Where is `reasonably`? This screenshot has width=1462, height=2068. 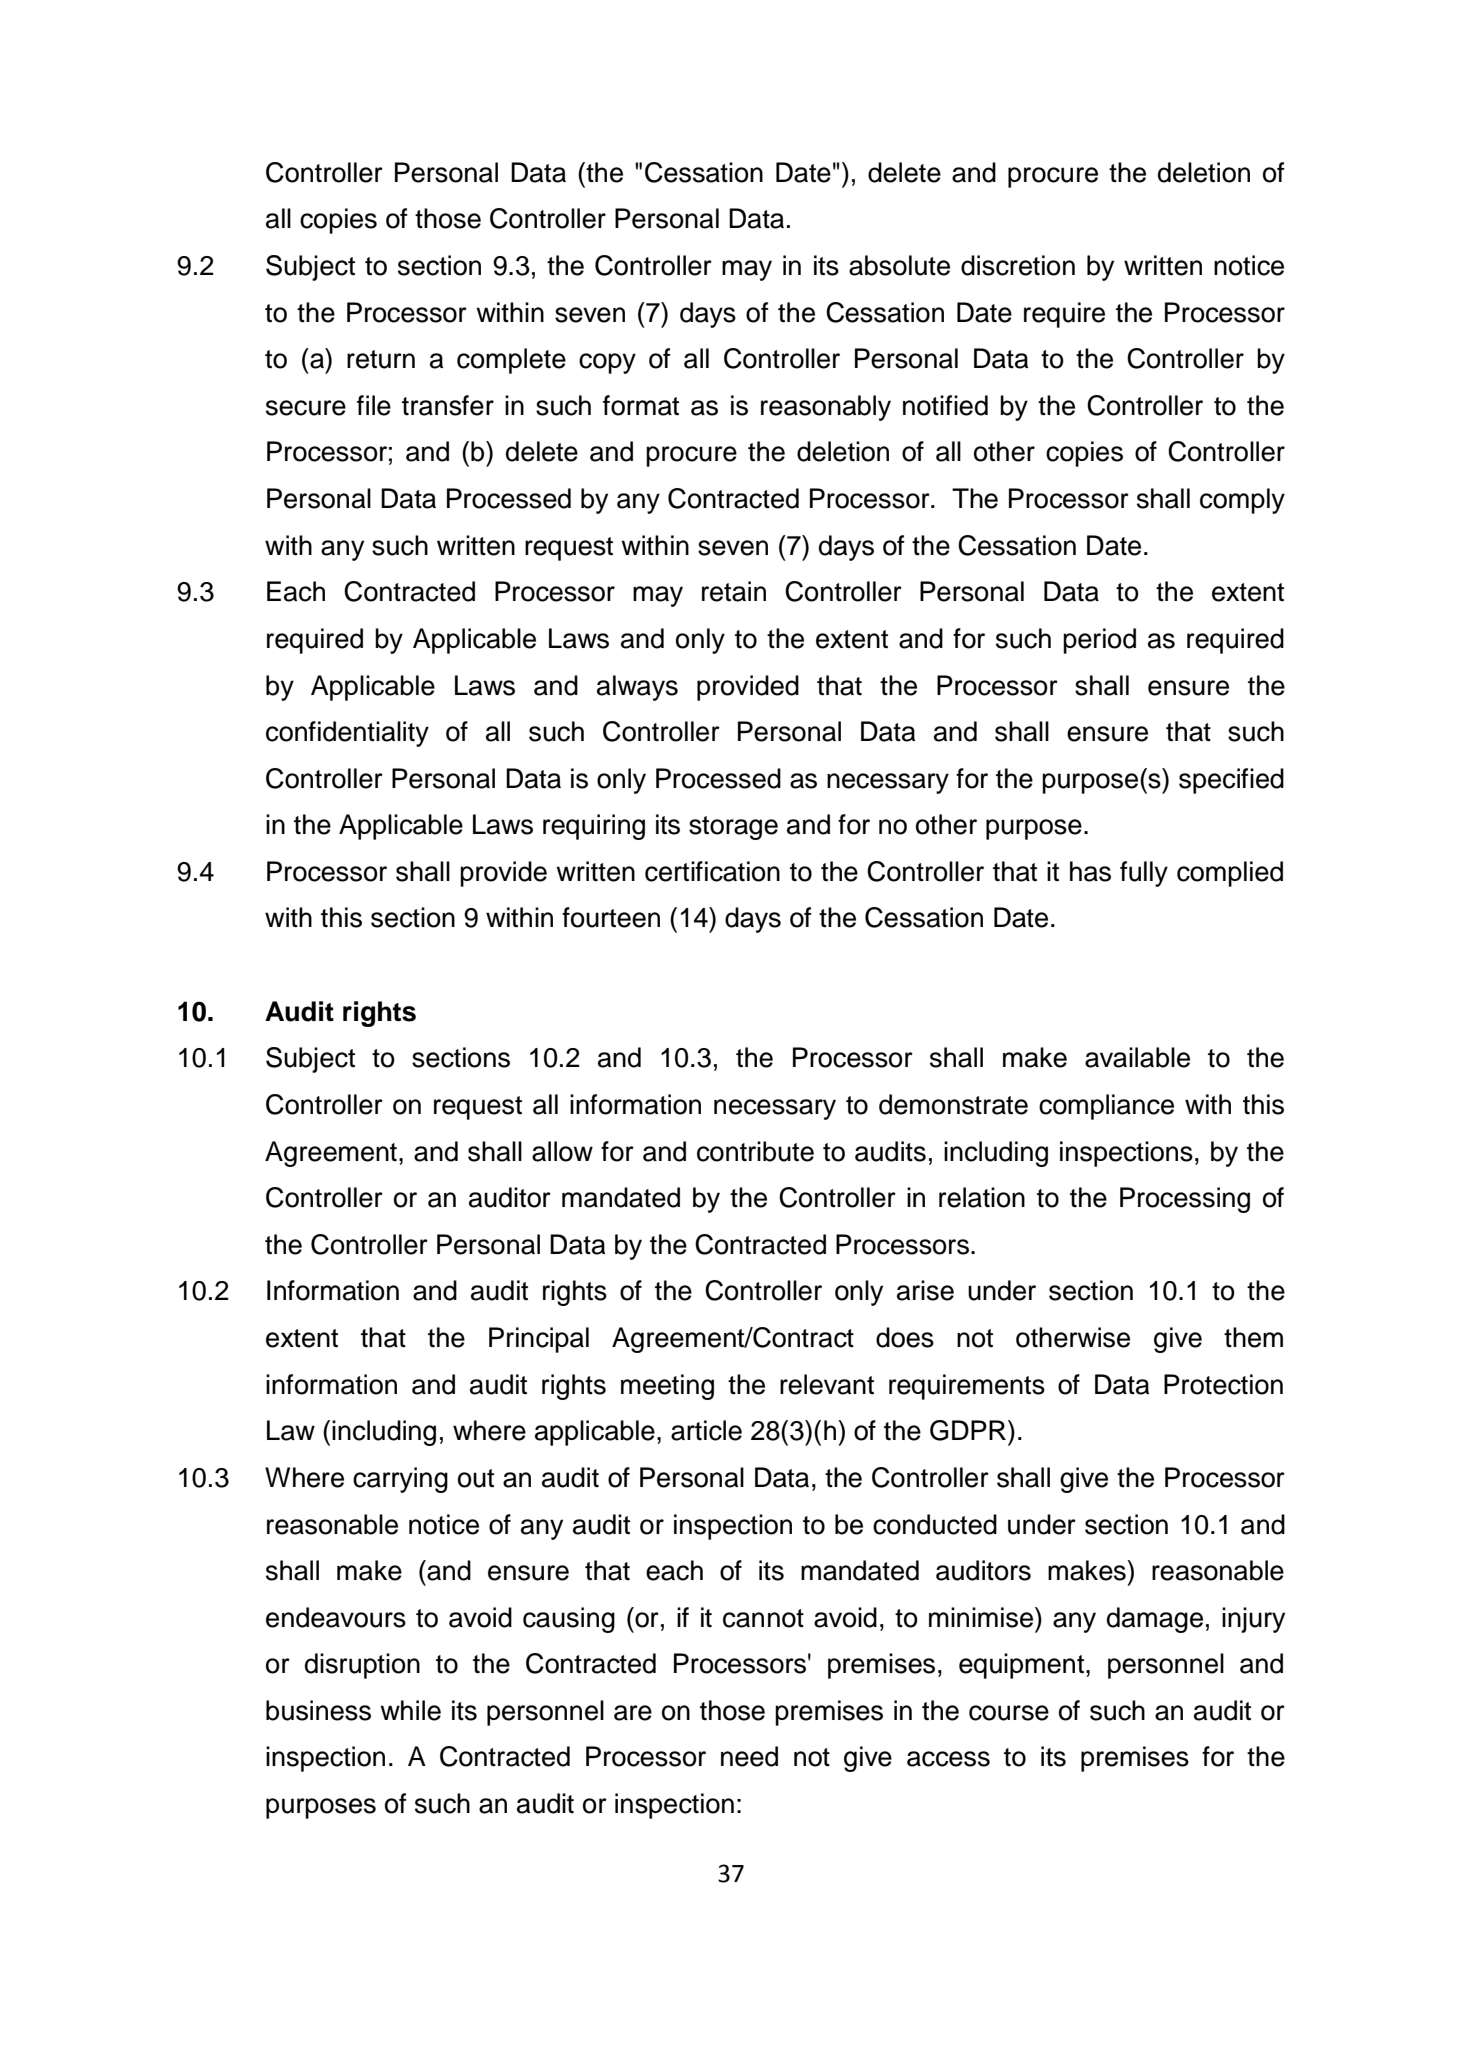
reasonably is located at coordinates (826, 408).
